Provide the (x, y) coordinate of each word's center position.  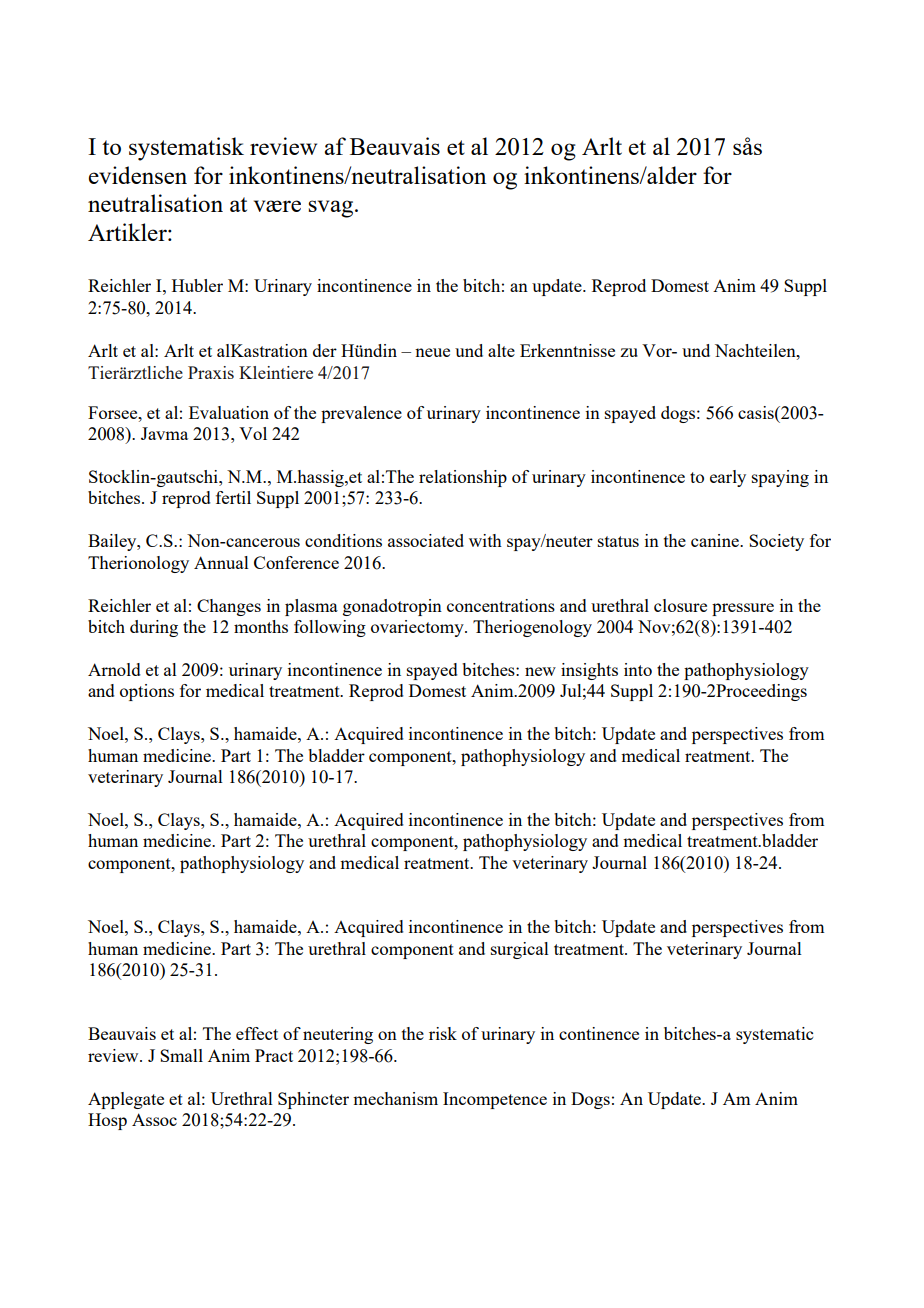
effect (257, 1033)
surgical (520, 950)
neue (432, 352)
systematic (774, 1035)
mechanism (395, 1098)
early (728, 478)
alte (501, 350)
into (638, 669)
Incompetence (495, 1100)
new (540, 671)
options (147, 692)
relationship (463, 478)
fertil (233, 497)
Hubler (197, 285)
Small (181, 1055)
